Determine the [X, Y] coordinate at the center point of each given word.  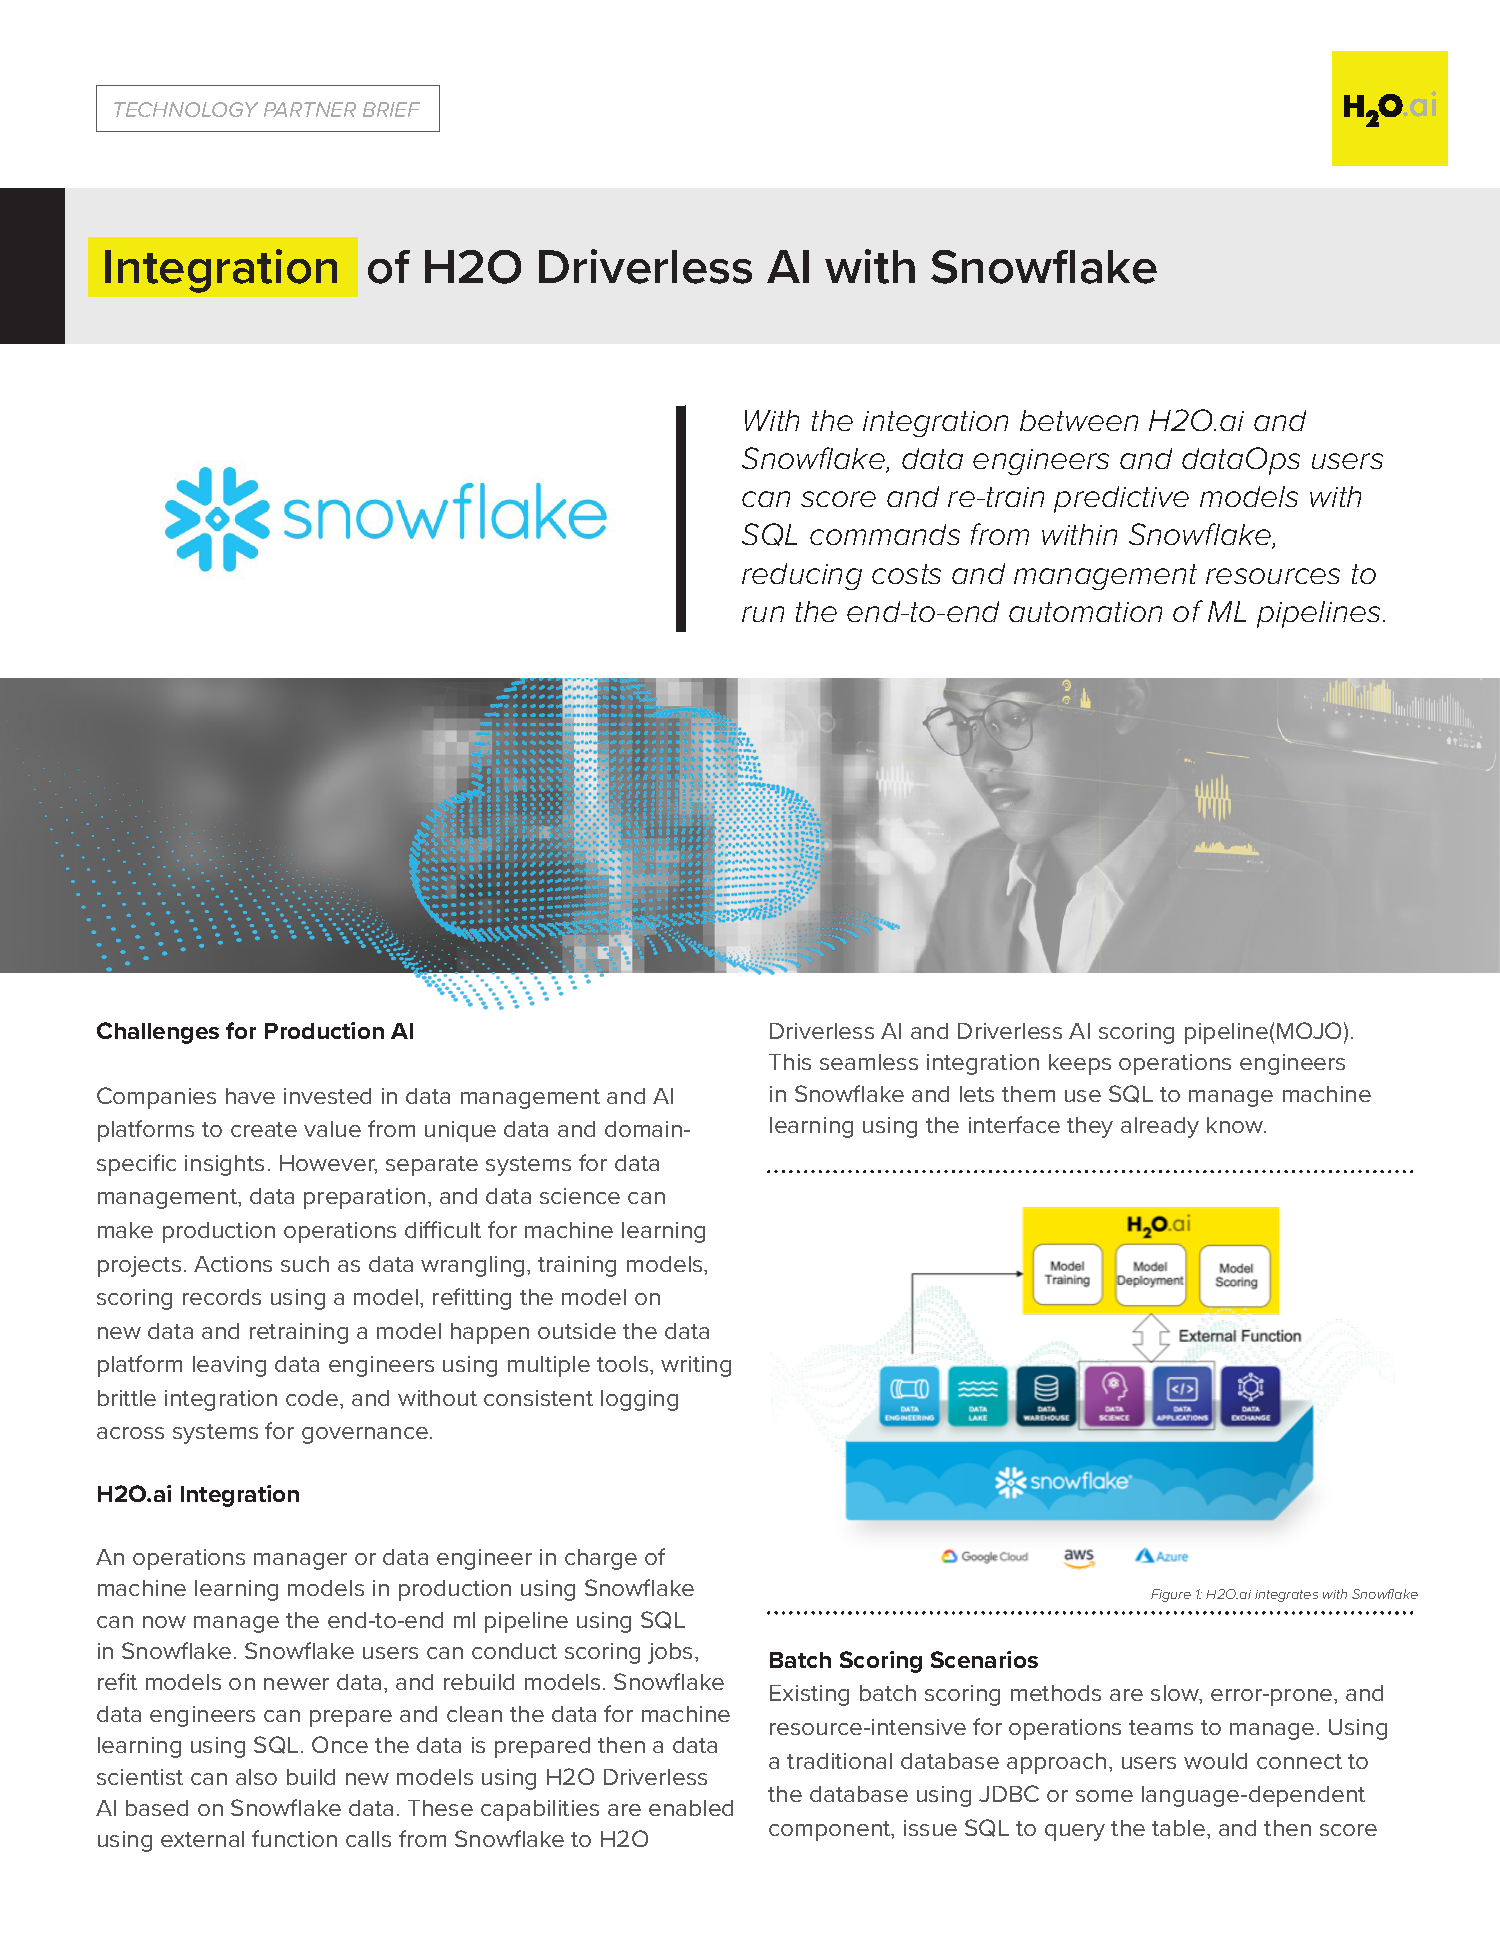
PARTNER [310, 109]
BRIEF [391, 109]
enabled [691, 1808]
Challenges [158, 1033]
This [790, 1062]
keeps [1080, 1064]
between [1079, 420]
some [1104, 1796]
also [256, 1777]
